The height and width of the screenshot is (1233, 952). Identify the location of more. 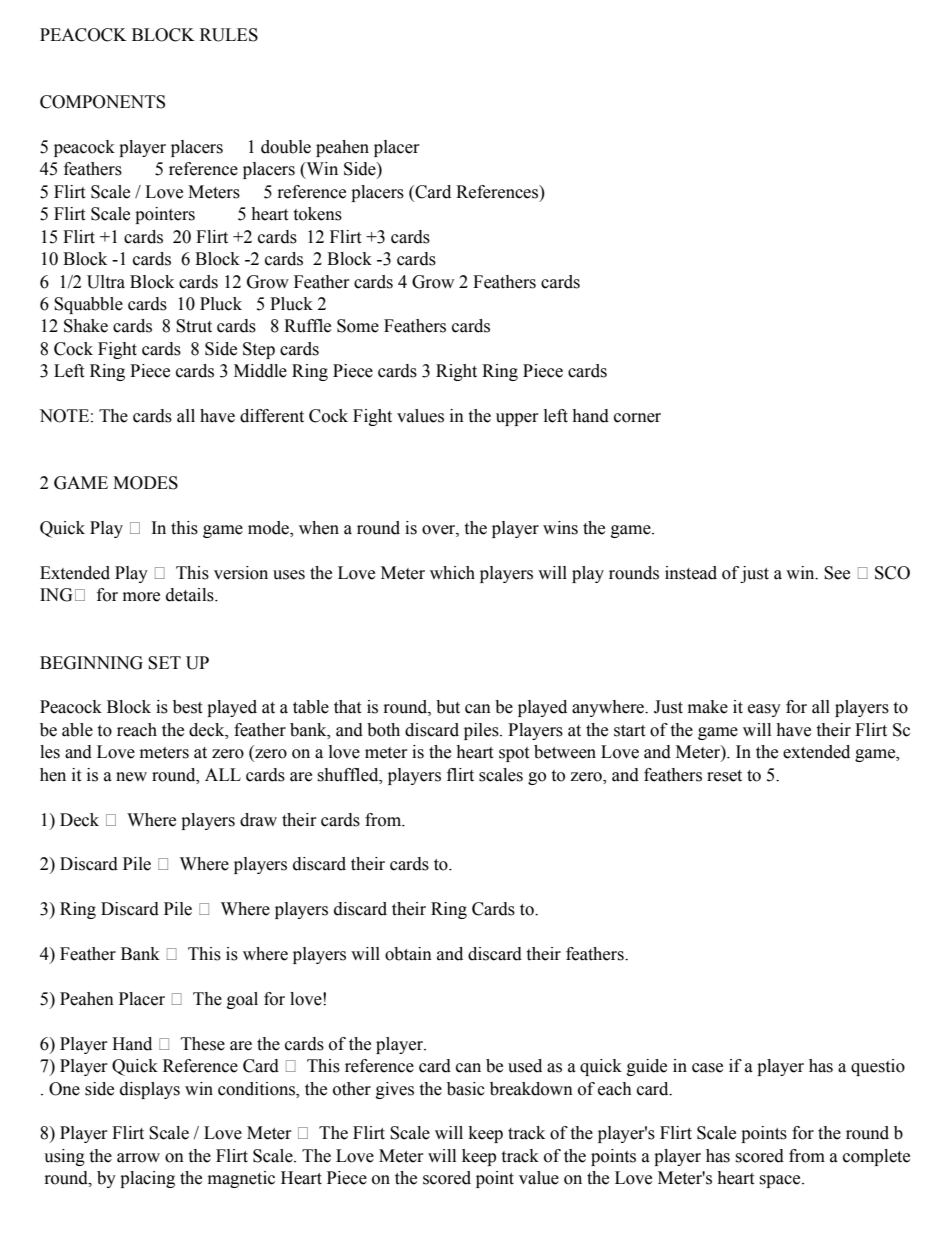
(141, 597).
